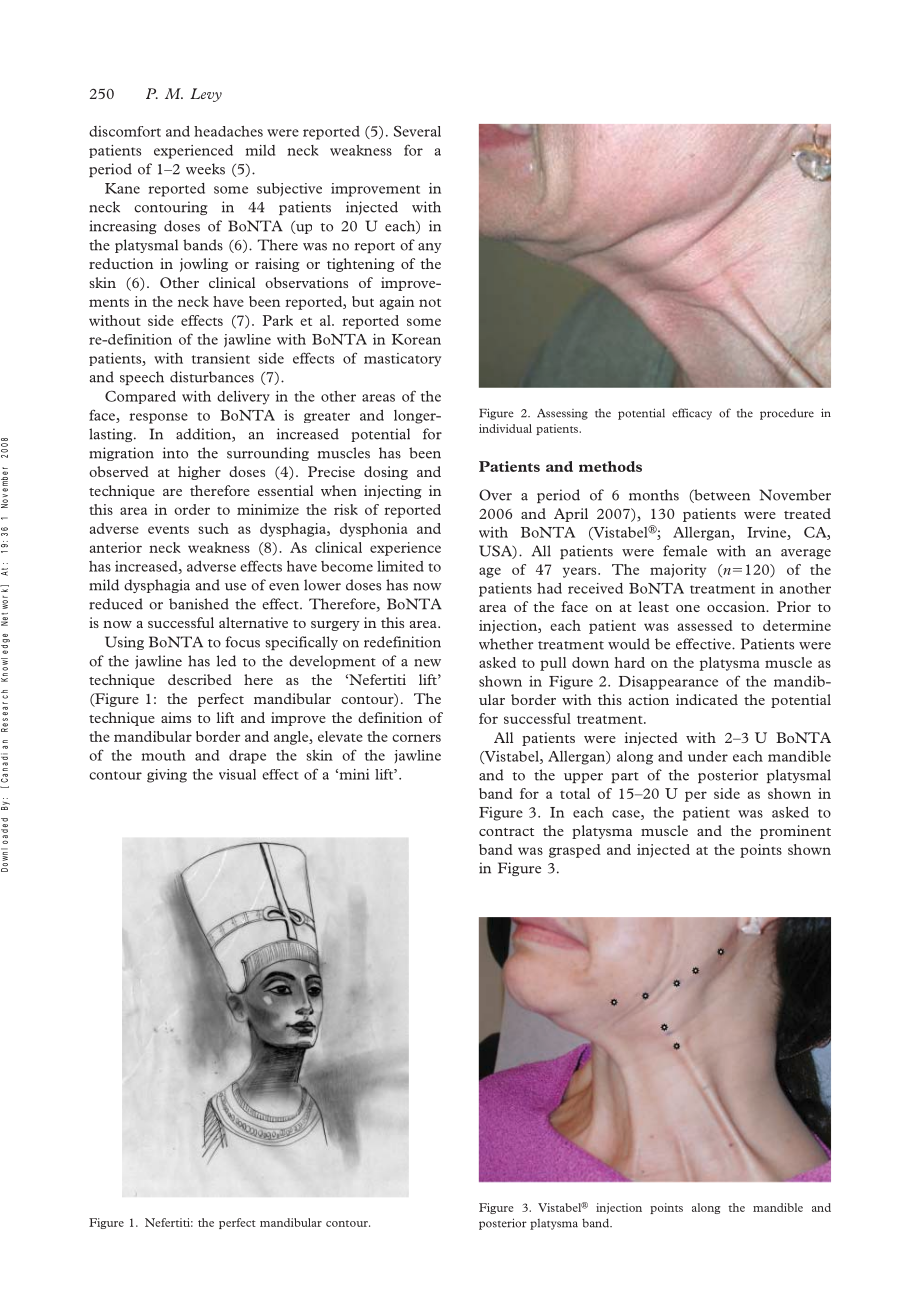  Describe the element at coordinates (397, 303) in the screenshot. I see `again` at that location.
